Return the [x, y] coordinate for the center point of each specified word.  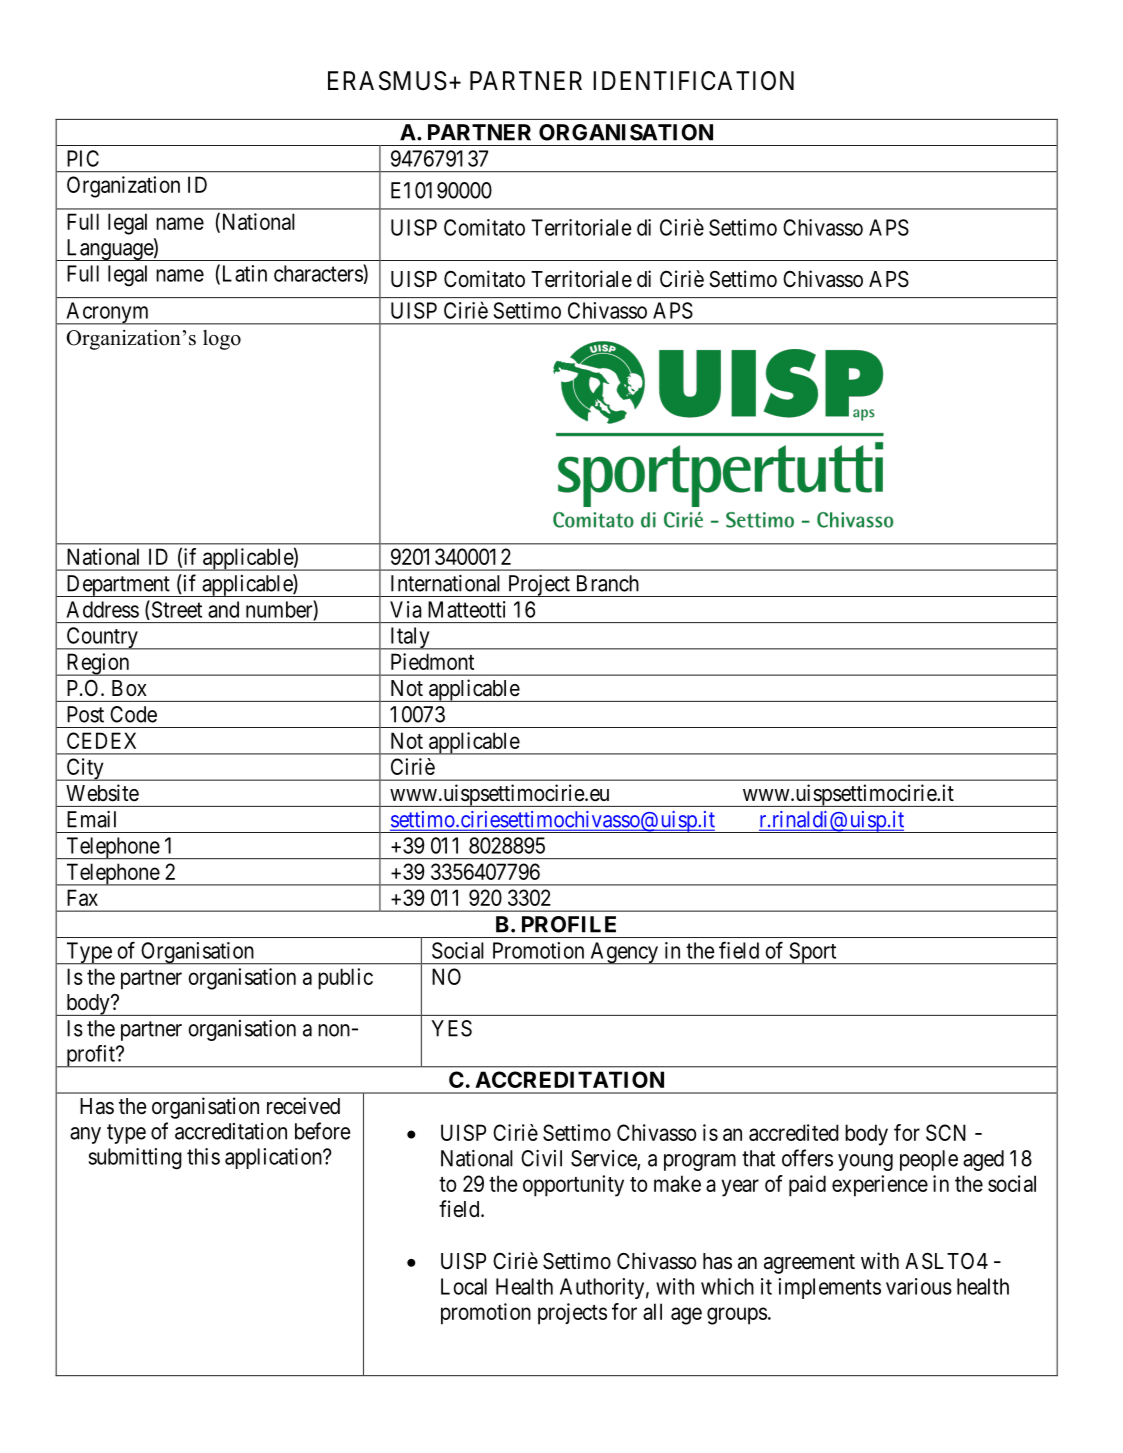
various [919, 1286]
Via [406, 609]
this [203, 1156]
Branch [608, 583]
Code [133, 714]
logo [222, 340]
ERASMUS [387, 81]
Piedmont [432, 661]
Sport [813, 953]
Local [464, 1286]
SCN [946, 1132]
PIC [83, 158]
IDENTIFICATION [693, 81]
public [345, 979]
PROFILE [569, 924]
